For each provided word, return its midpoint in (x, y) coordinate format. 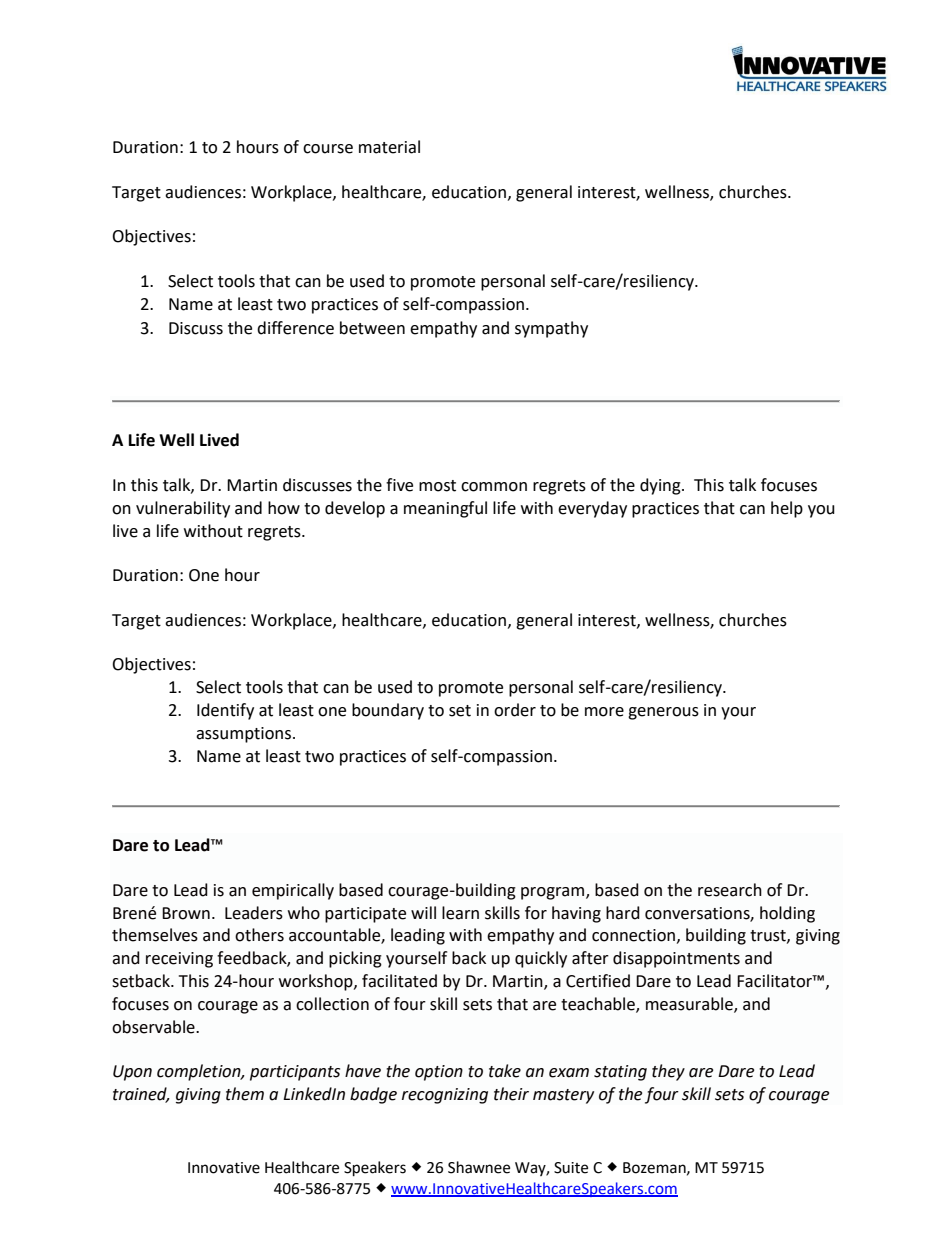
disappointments (676, 959)
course (328, 149)
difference (295, 328)
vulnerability (183, 509)
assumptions (243, 735)
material (389, 147)
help (787, 509)
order (515, 710)
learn (460, 913)
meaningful (445, 509)
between (372, 328)
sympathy (551, 329)
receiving (179, 960)
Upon (132, 1073)
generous (663, 713)
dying (661, 486)
